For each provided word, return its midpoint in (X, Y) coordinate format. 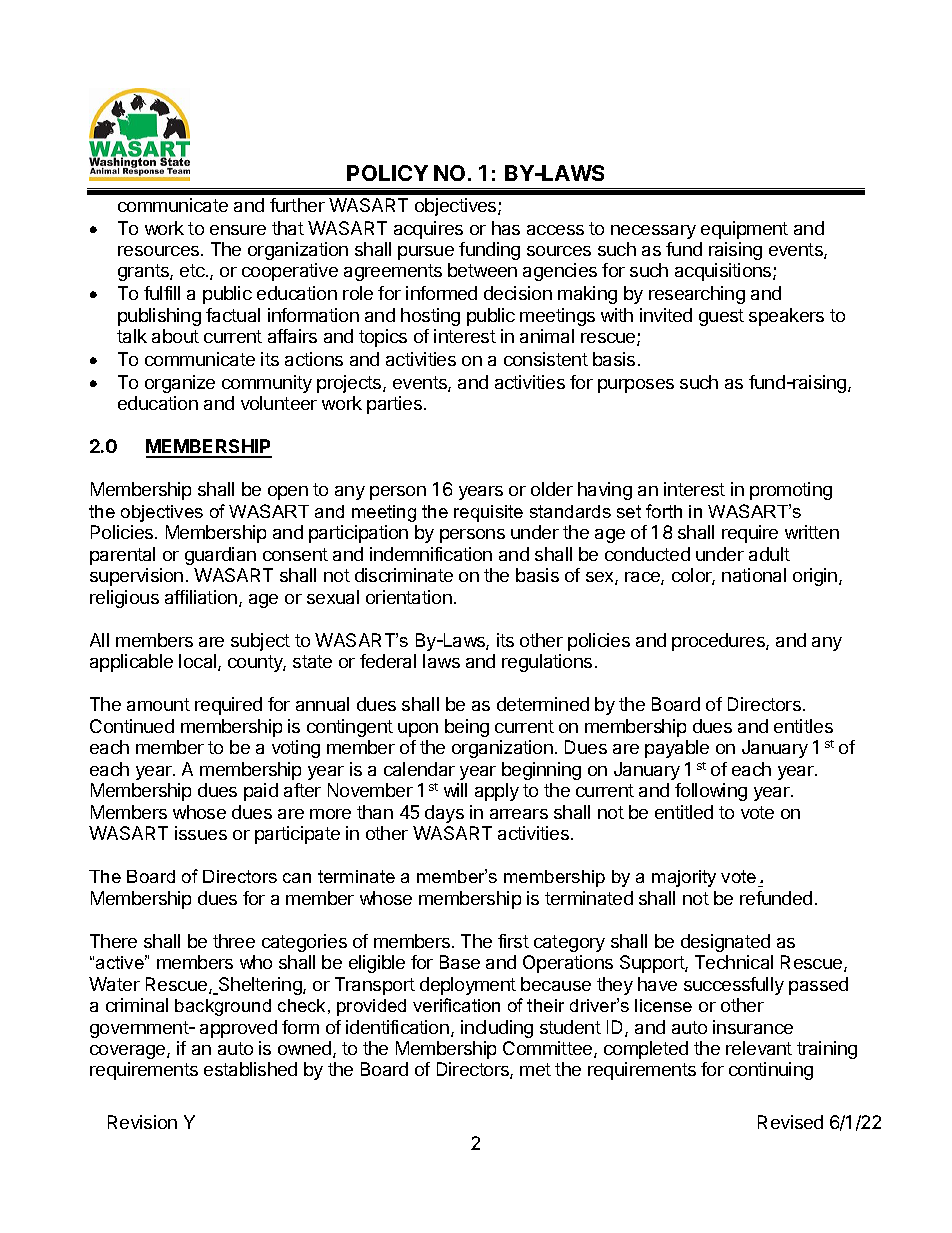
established (250, 1069)
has (506, 228)
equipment (744, 230)
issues (201, 833)
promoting (791, 491)
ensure (238, 230)
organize (180, 384)
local (199, 662)
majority (684, 878)
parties (394, 405)
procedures (719, 642)
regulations (547, 663)
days (444, 814)
